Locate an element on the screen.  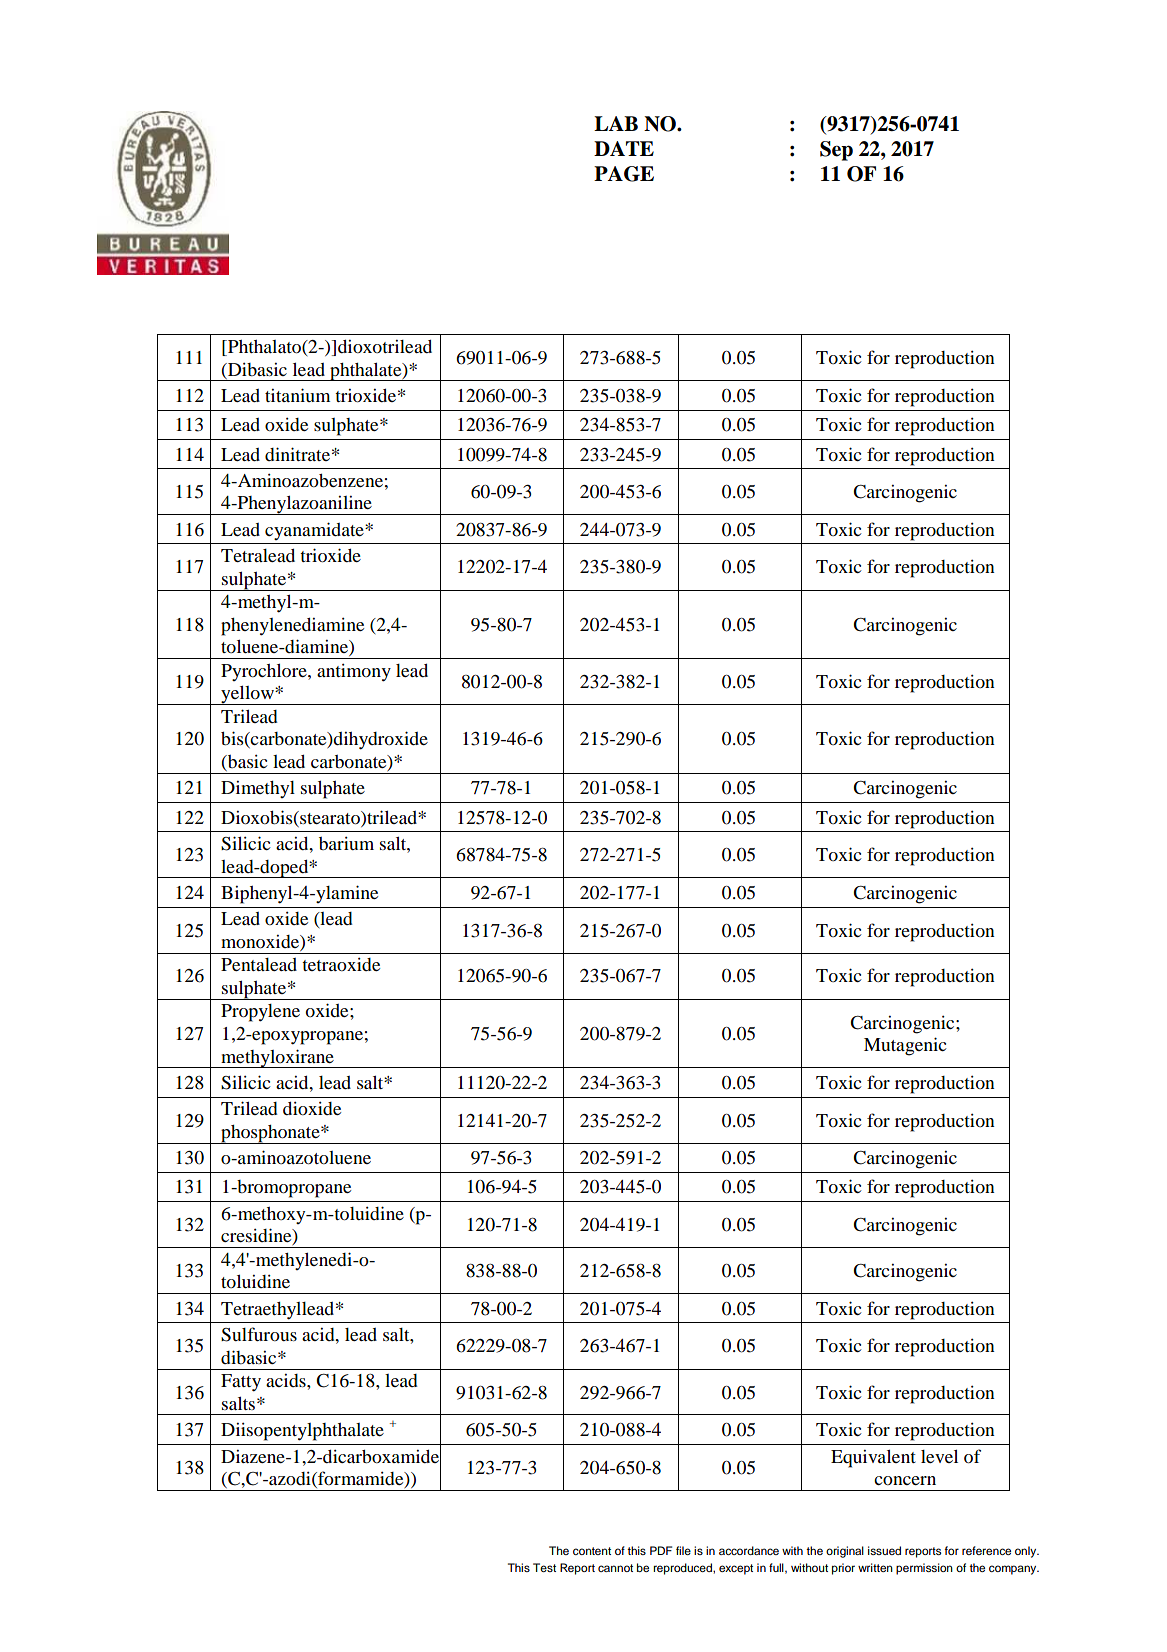
titanium is located at coordinates (297, 395).
